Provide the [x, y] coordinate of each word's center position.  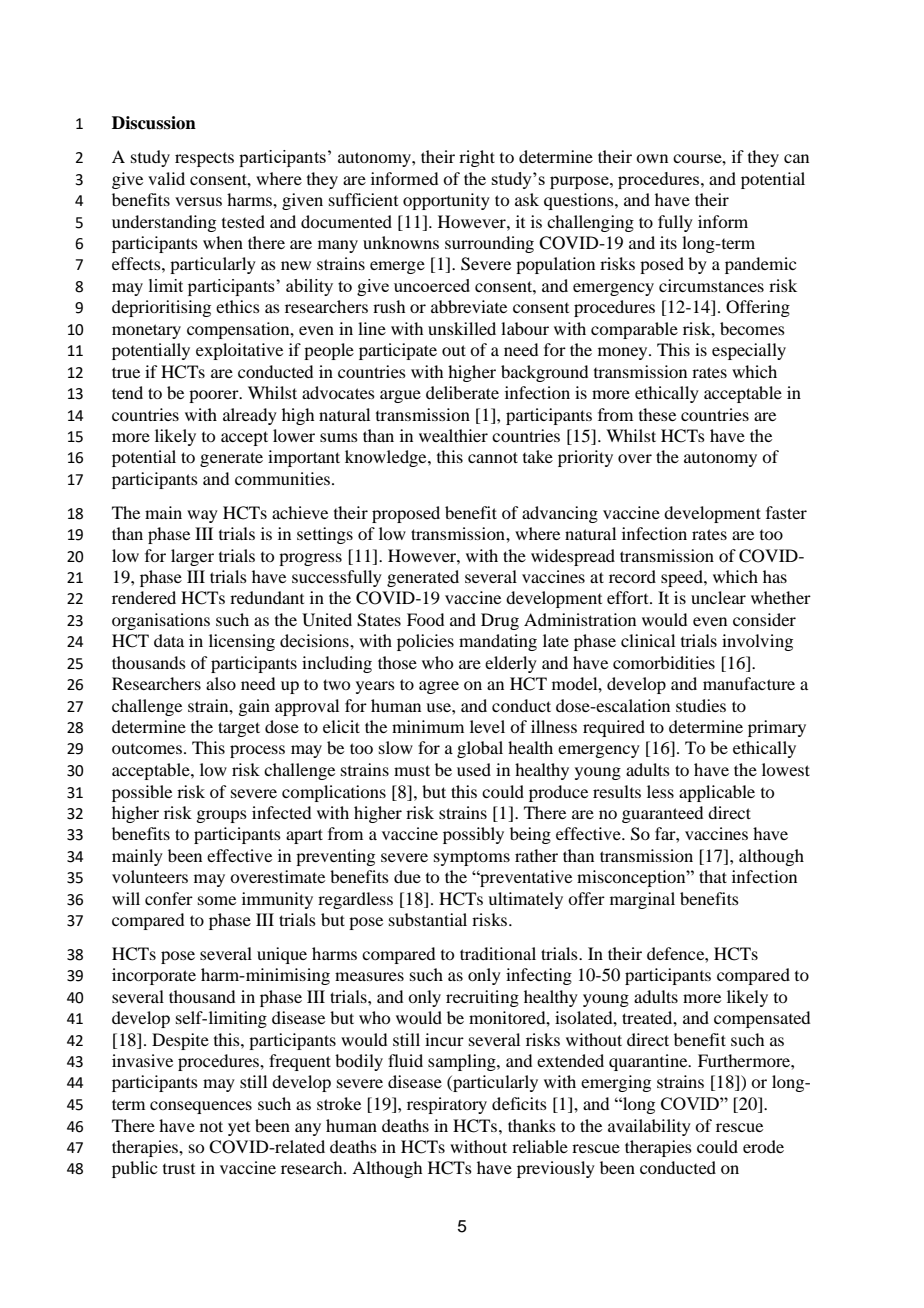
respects [204, 160]
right [477, 158]
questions [580, 201]
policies [425, 642]
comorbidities [664, 662]
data [169, 640]
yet [239, 1129]
